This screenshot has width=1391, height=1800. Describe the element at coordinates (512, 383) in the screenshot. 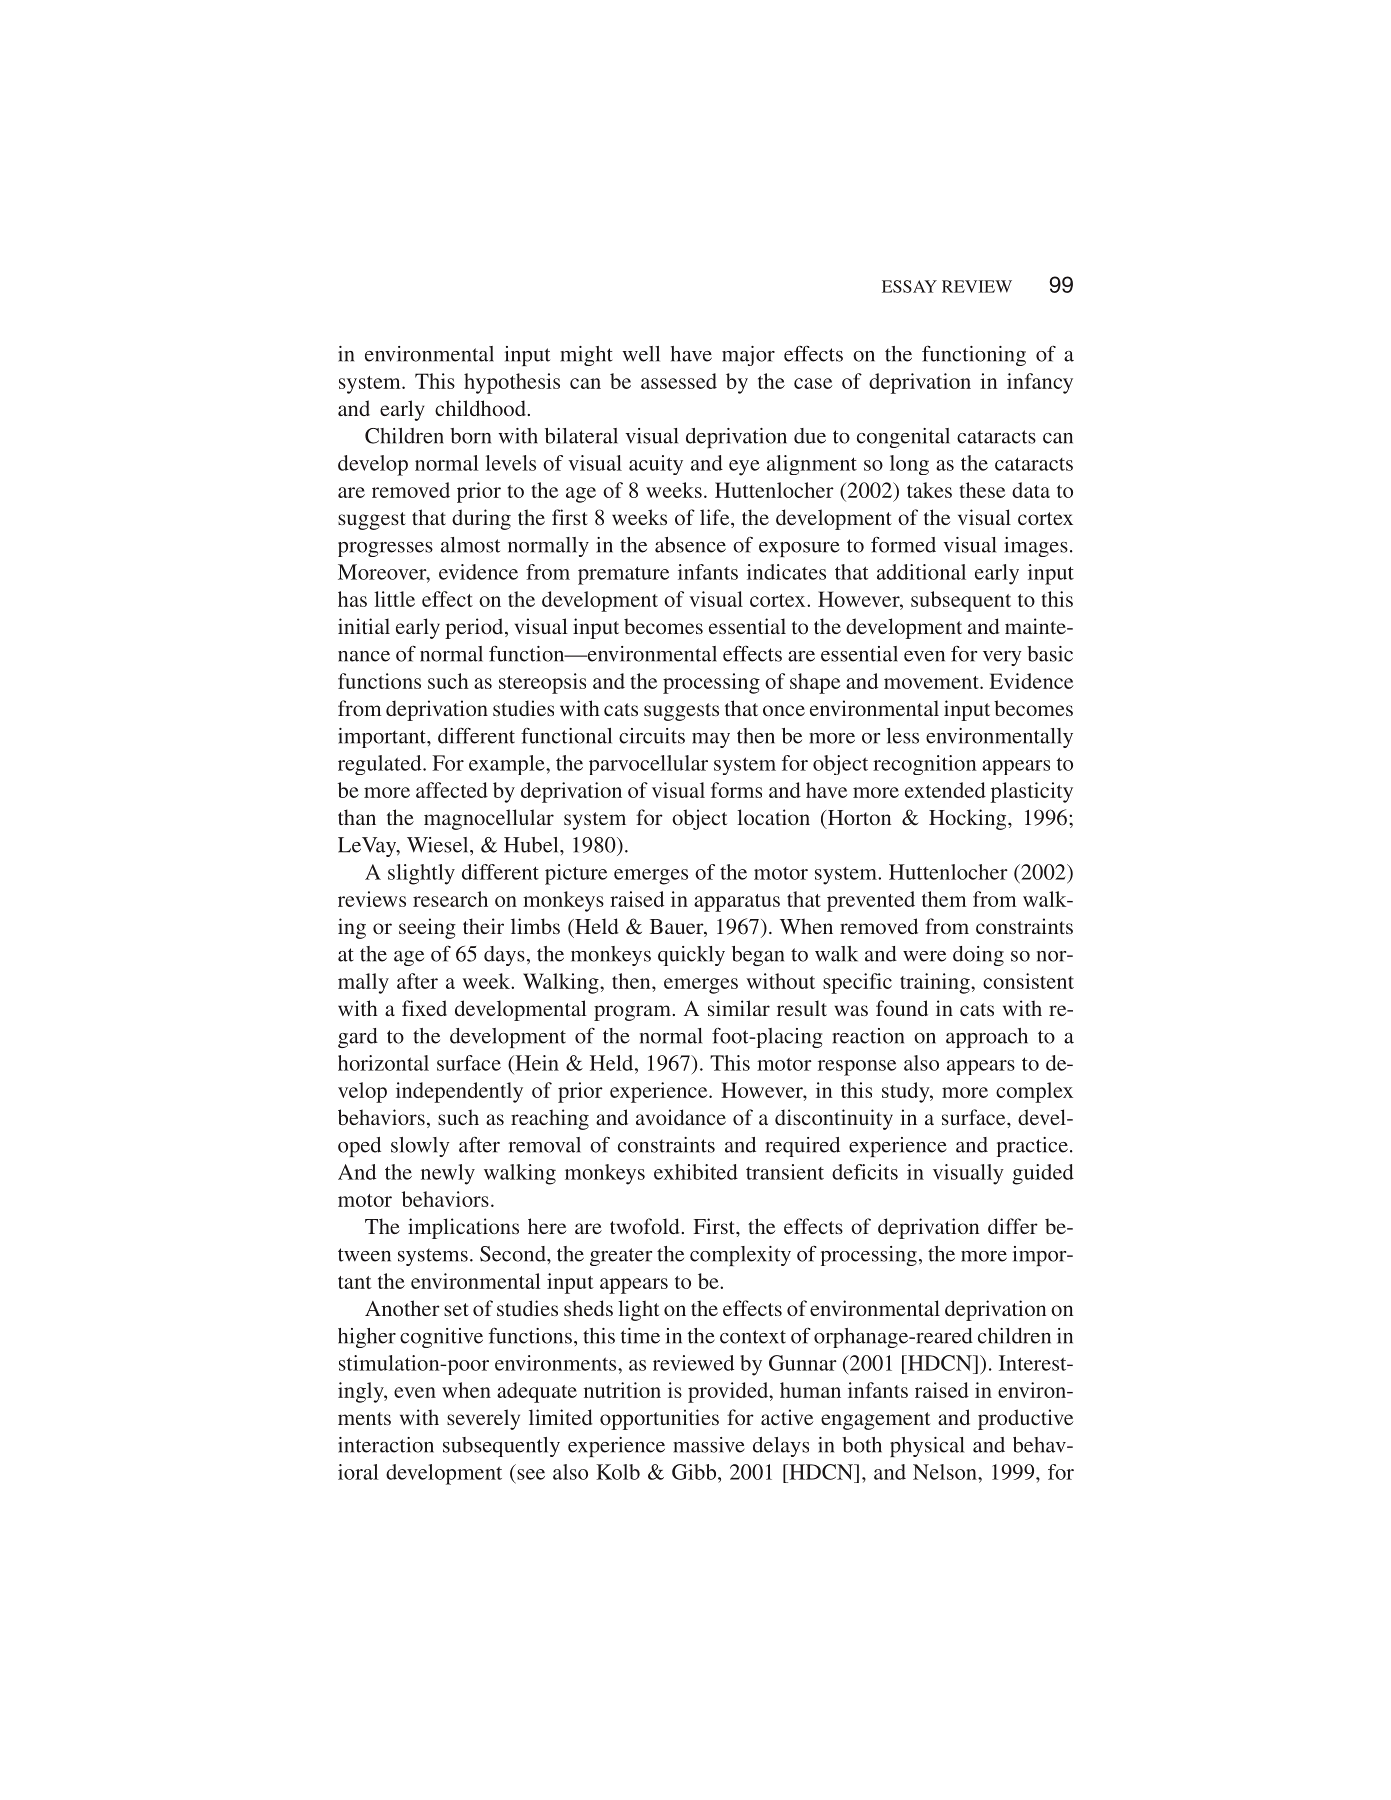

I see `hypothesis` at that location.
